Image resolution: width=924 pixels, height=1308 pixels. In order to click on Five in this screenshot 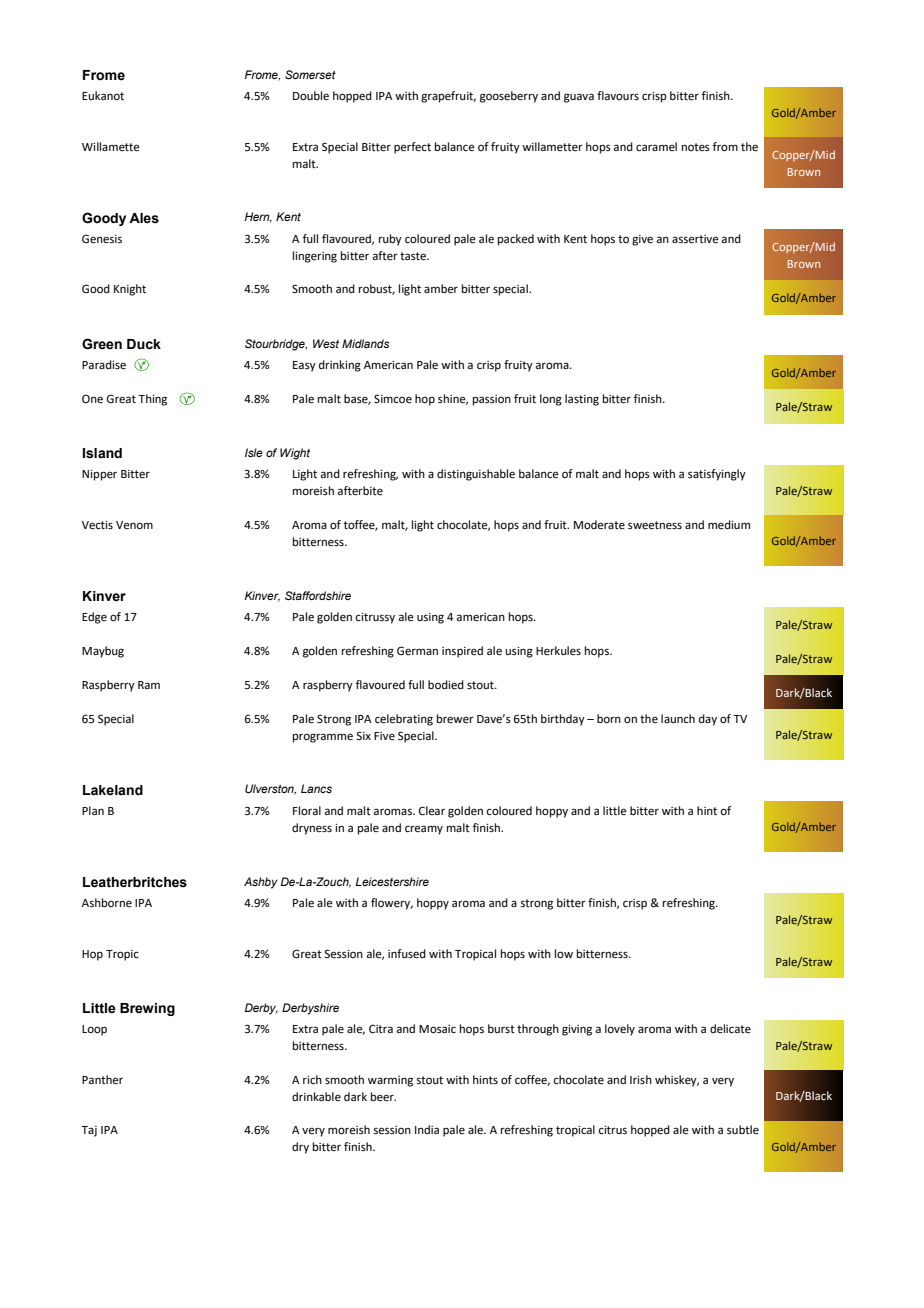, I will do `click(384, 736)`.
